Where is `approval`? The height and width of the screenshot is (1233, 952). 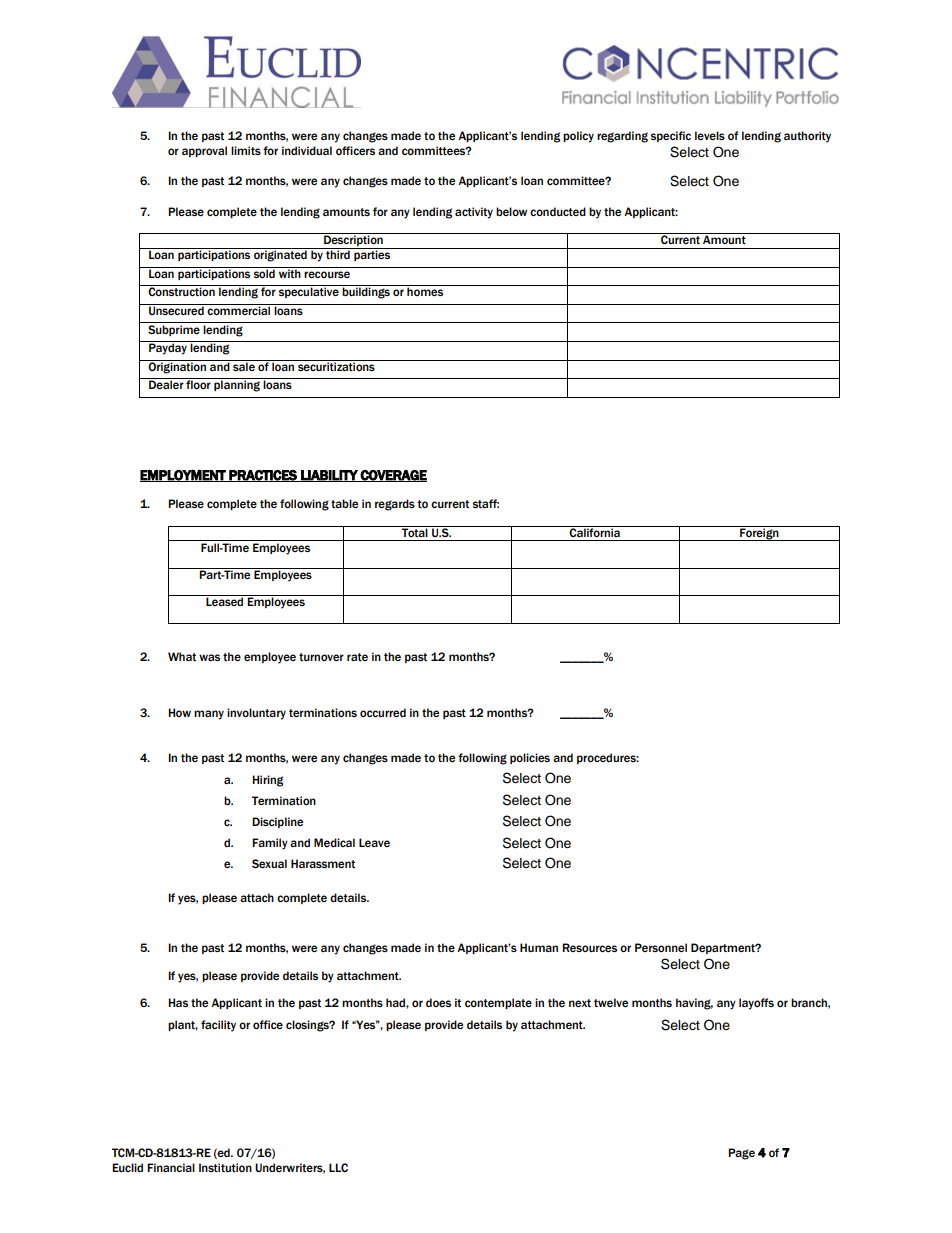 approval is located at coordinates (204, 151).
